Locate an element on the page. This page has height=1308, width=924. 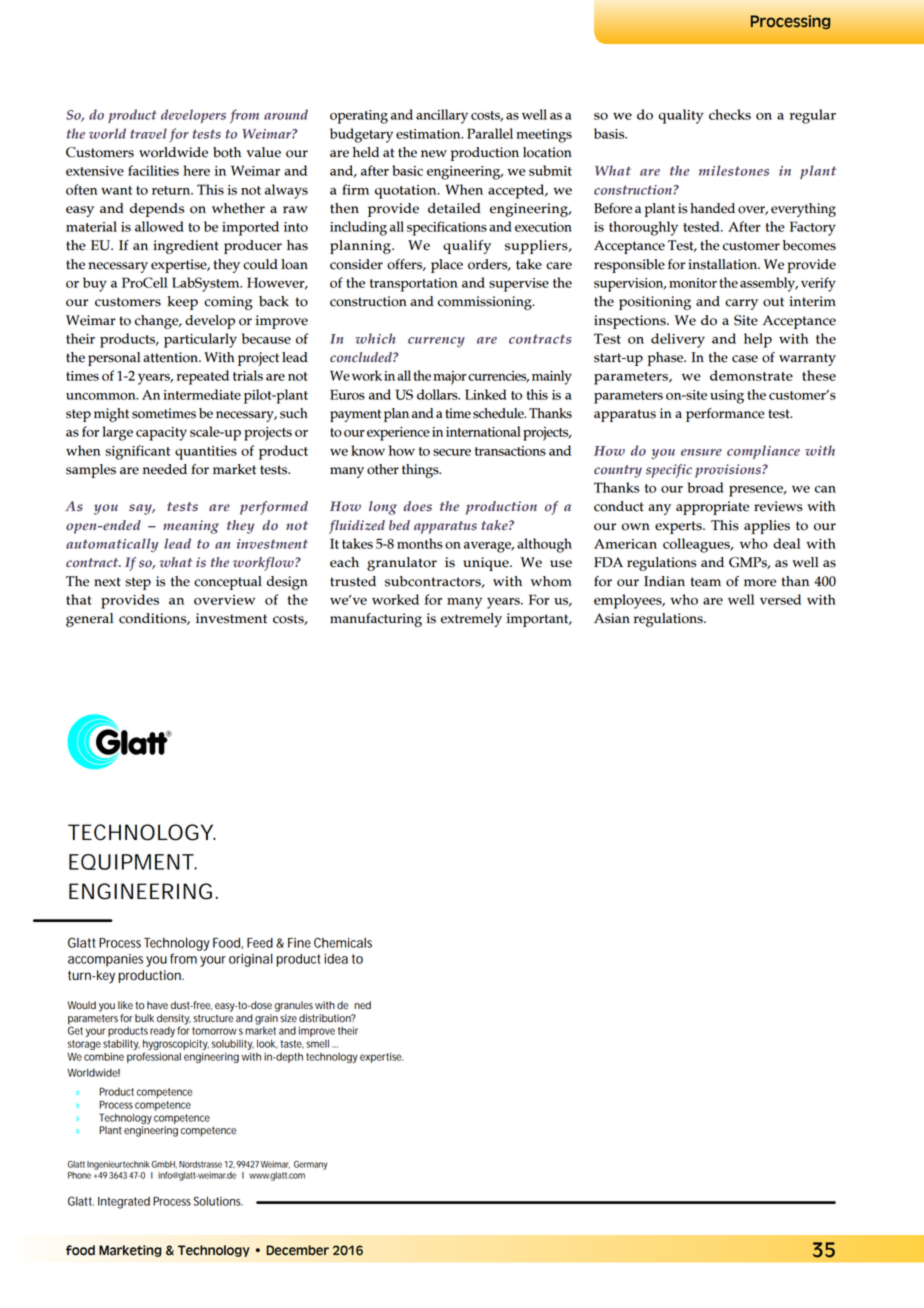
December is located at coordinates (297, 1250).
